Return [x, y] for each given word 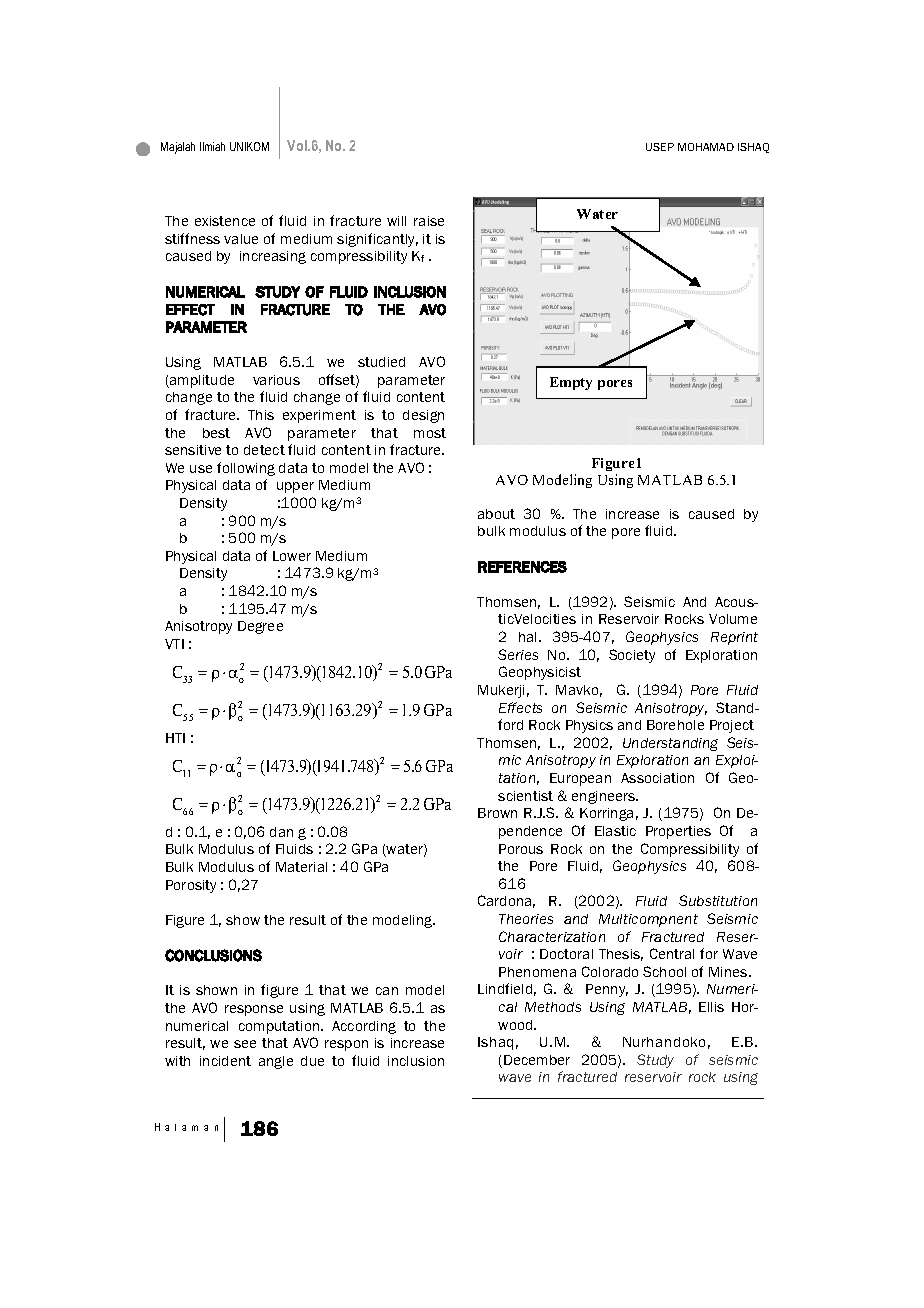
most [430, 433]
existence [225, 221]
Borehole [675, 725]
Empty [571, 383]
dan [281, 832]
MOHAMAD [706, 147]
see [245, 1044]
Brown [497, 813]
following [246, 469]
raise [429, 221]
